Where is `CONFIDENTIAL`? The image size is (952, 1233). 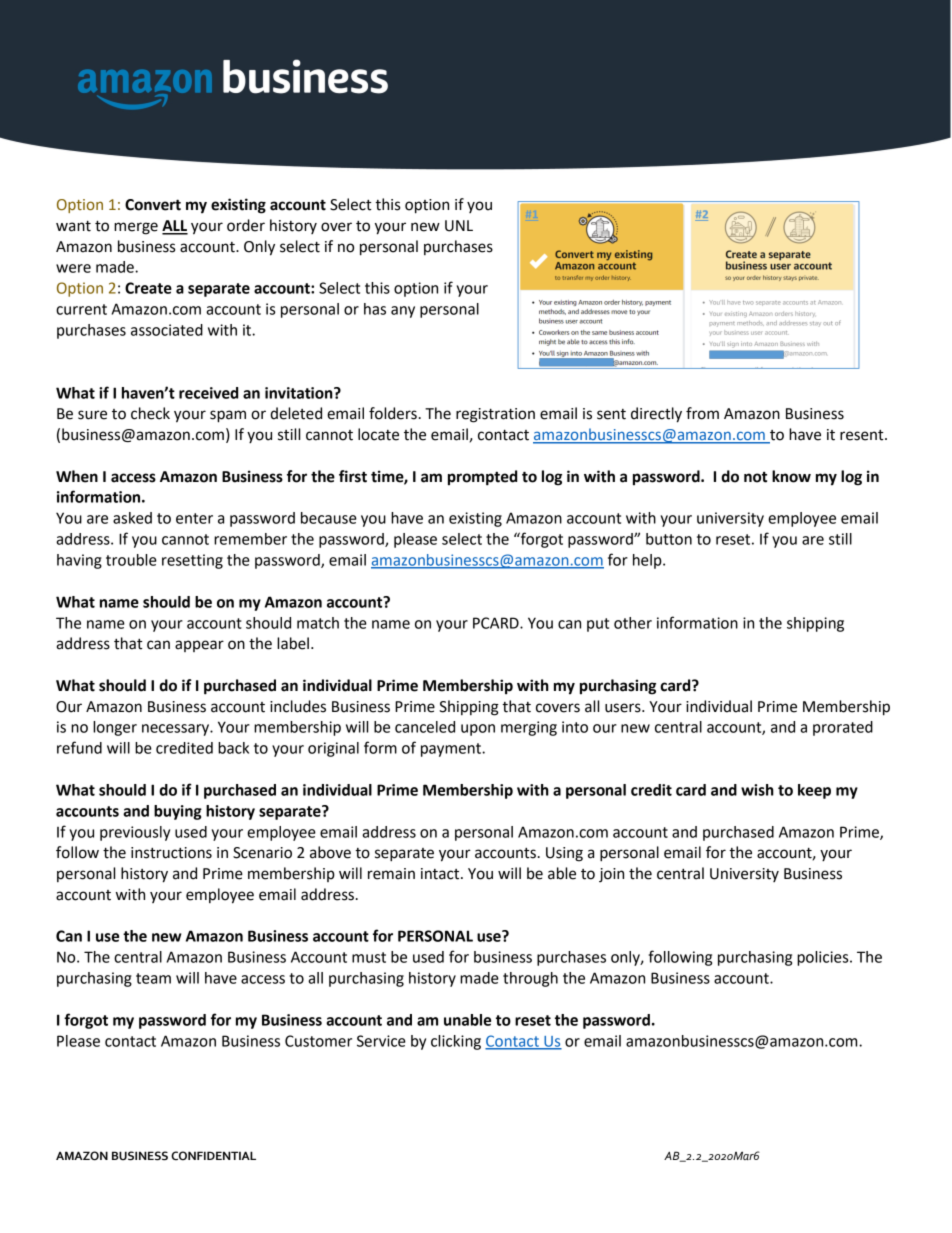
CONFIDENTIAL is located at coordinates (213, 1155).
